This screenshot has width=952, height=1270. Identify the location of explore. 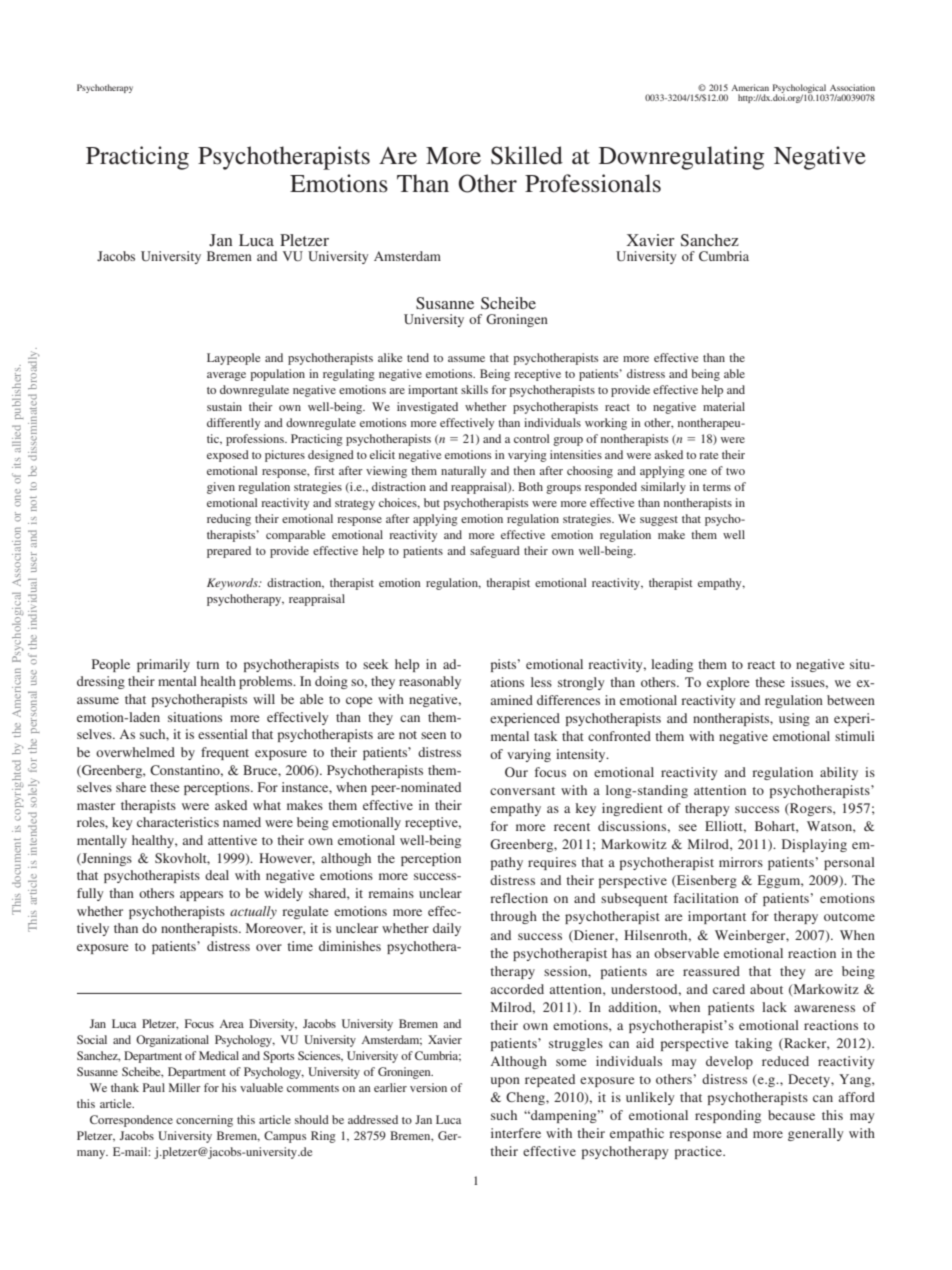
(728, 683).
